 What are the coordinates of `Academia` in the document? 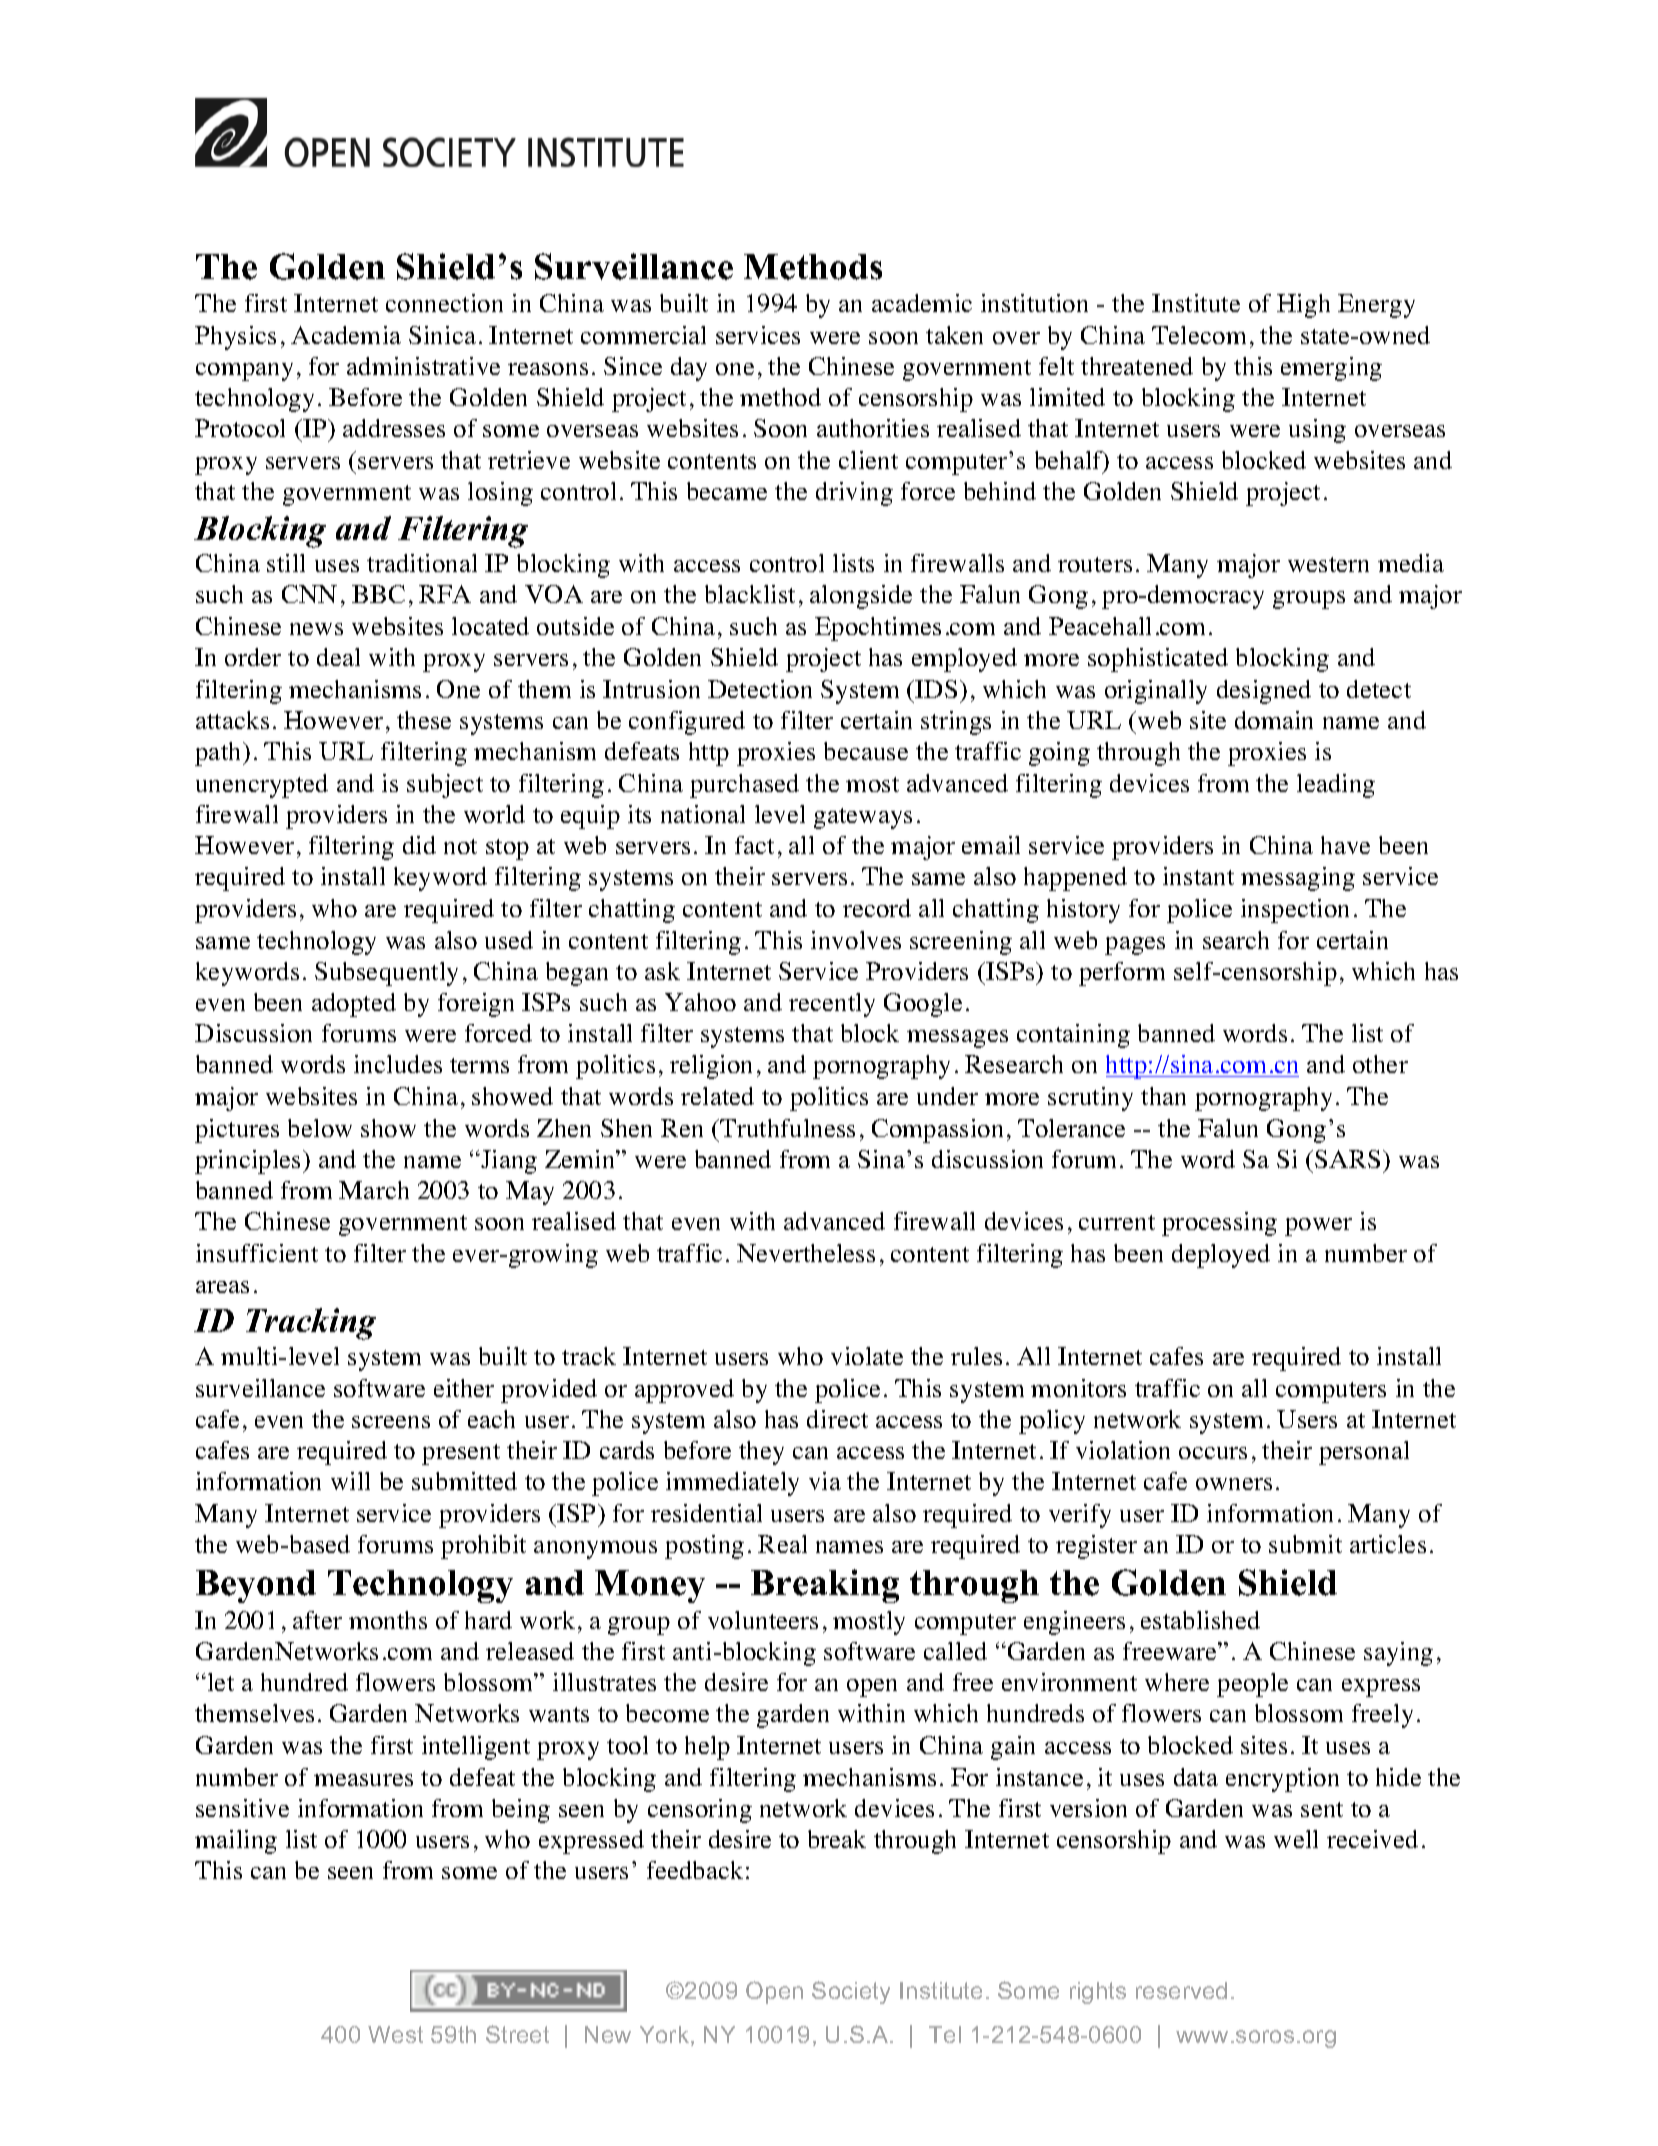 It's located at (346, 335).
